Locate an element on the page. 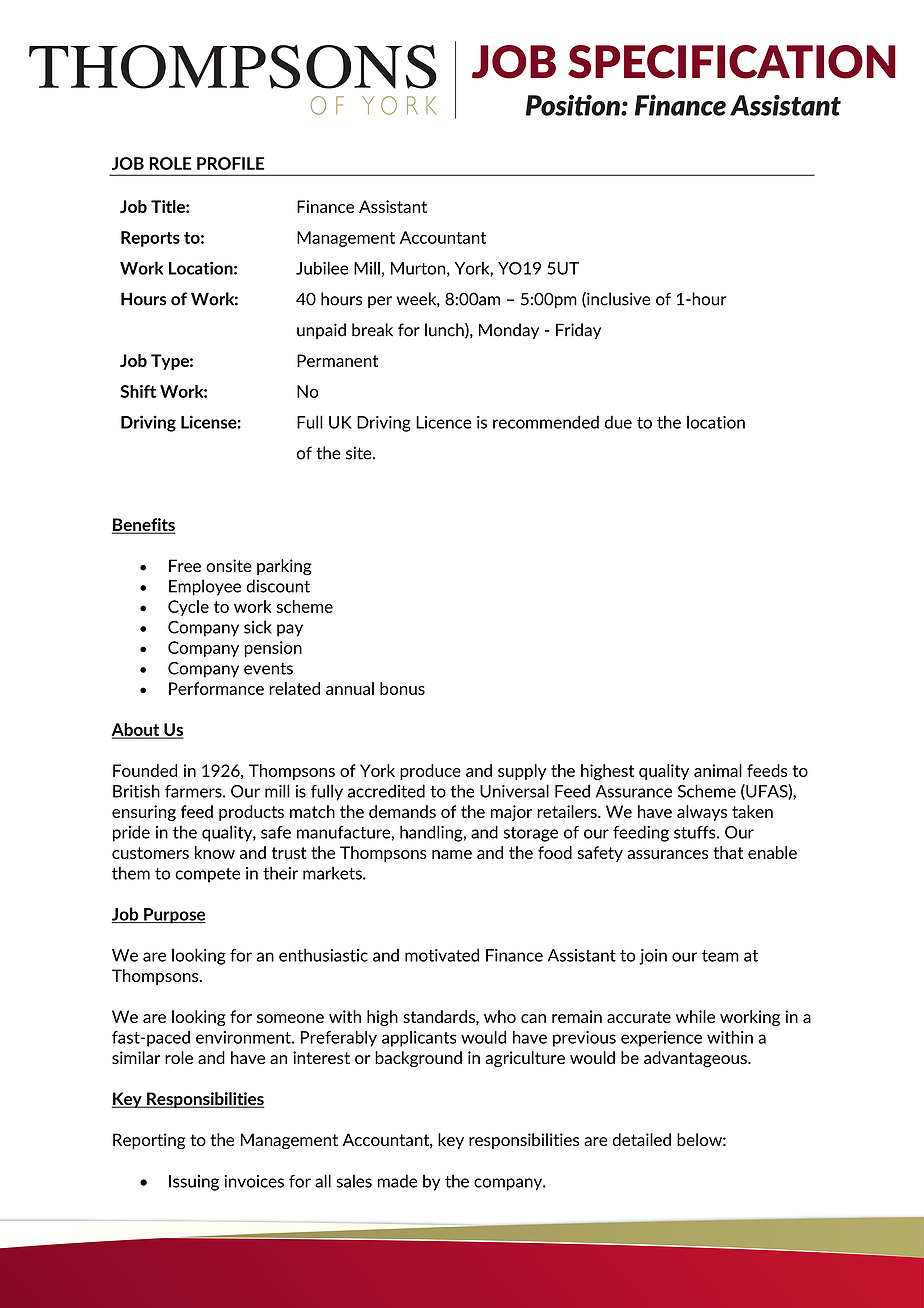  SPECIFICATION is located at coordinates (731, 62).
